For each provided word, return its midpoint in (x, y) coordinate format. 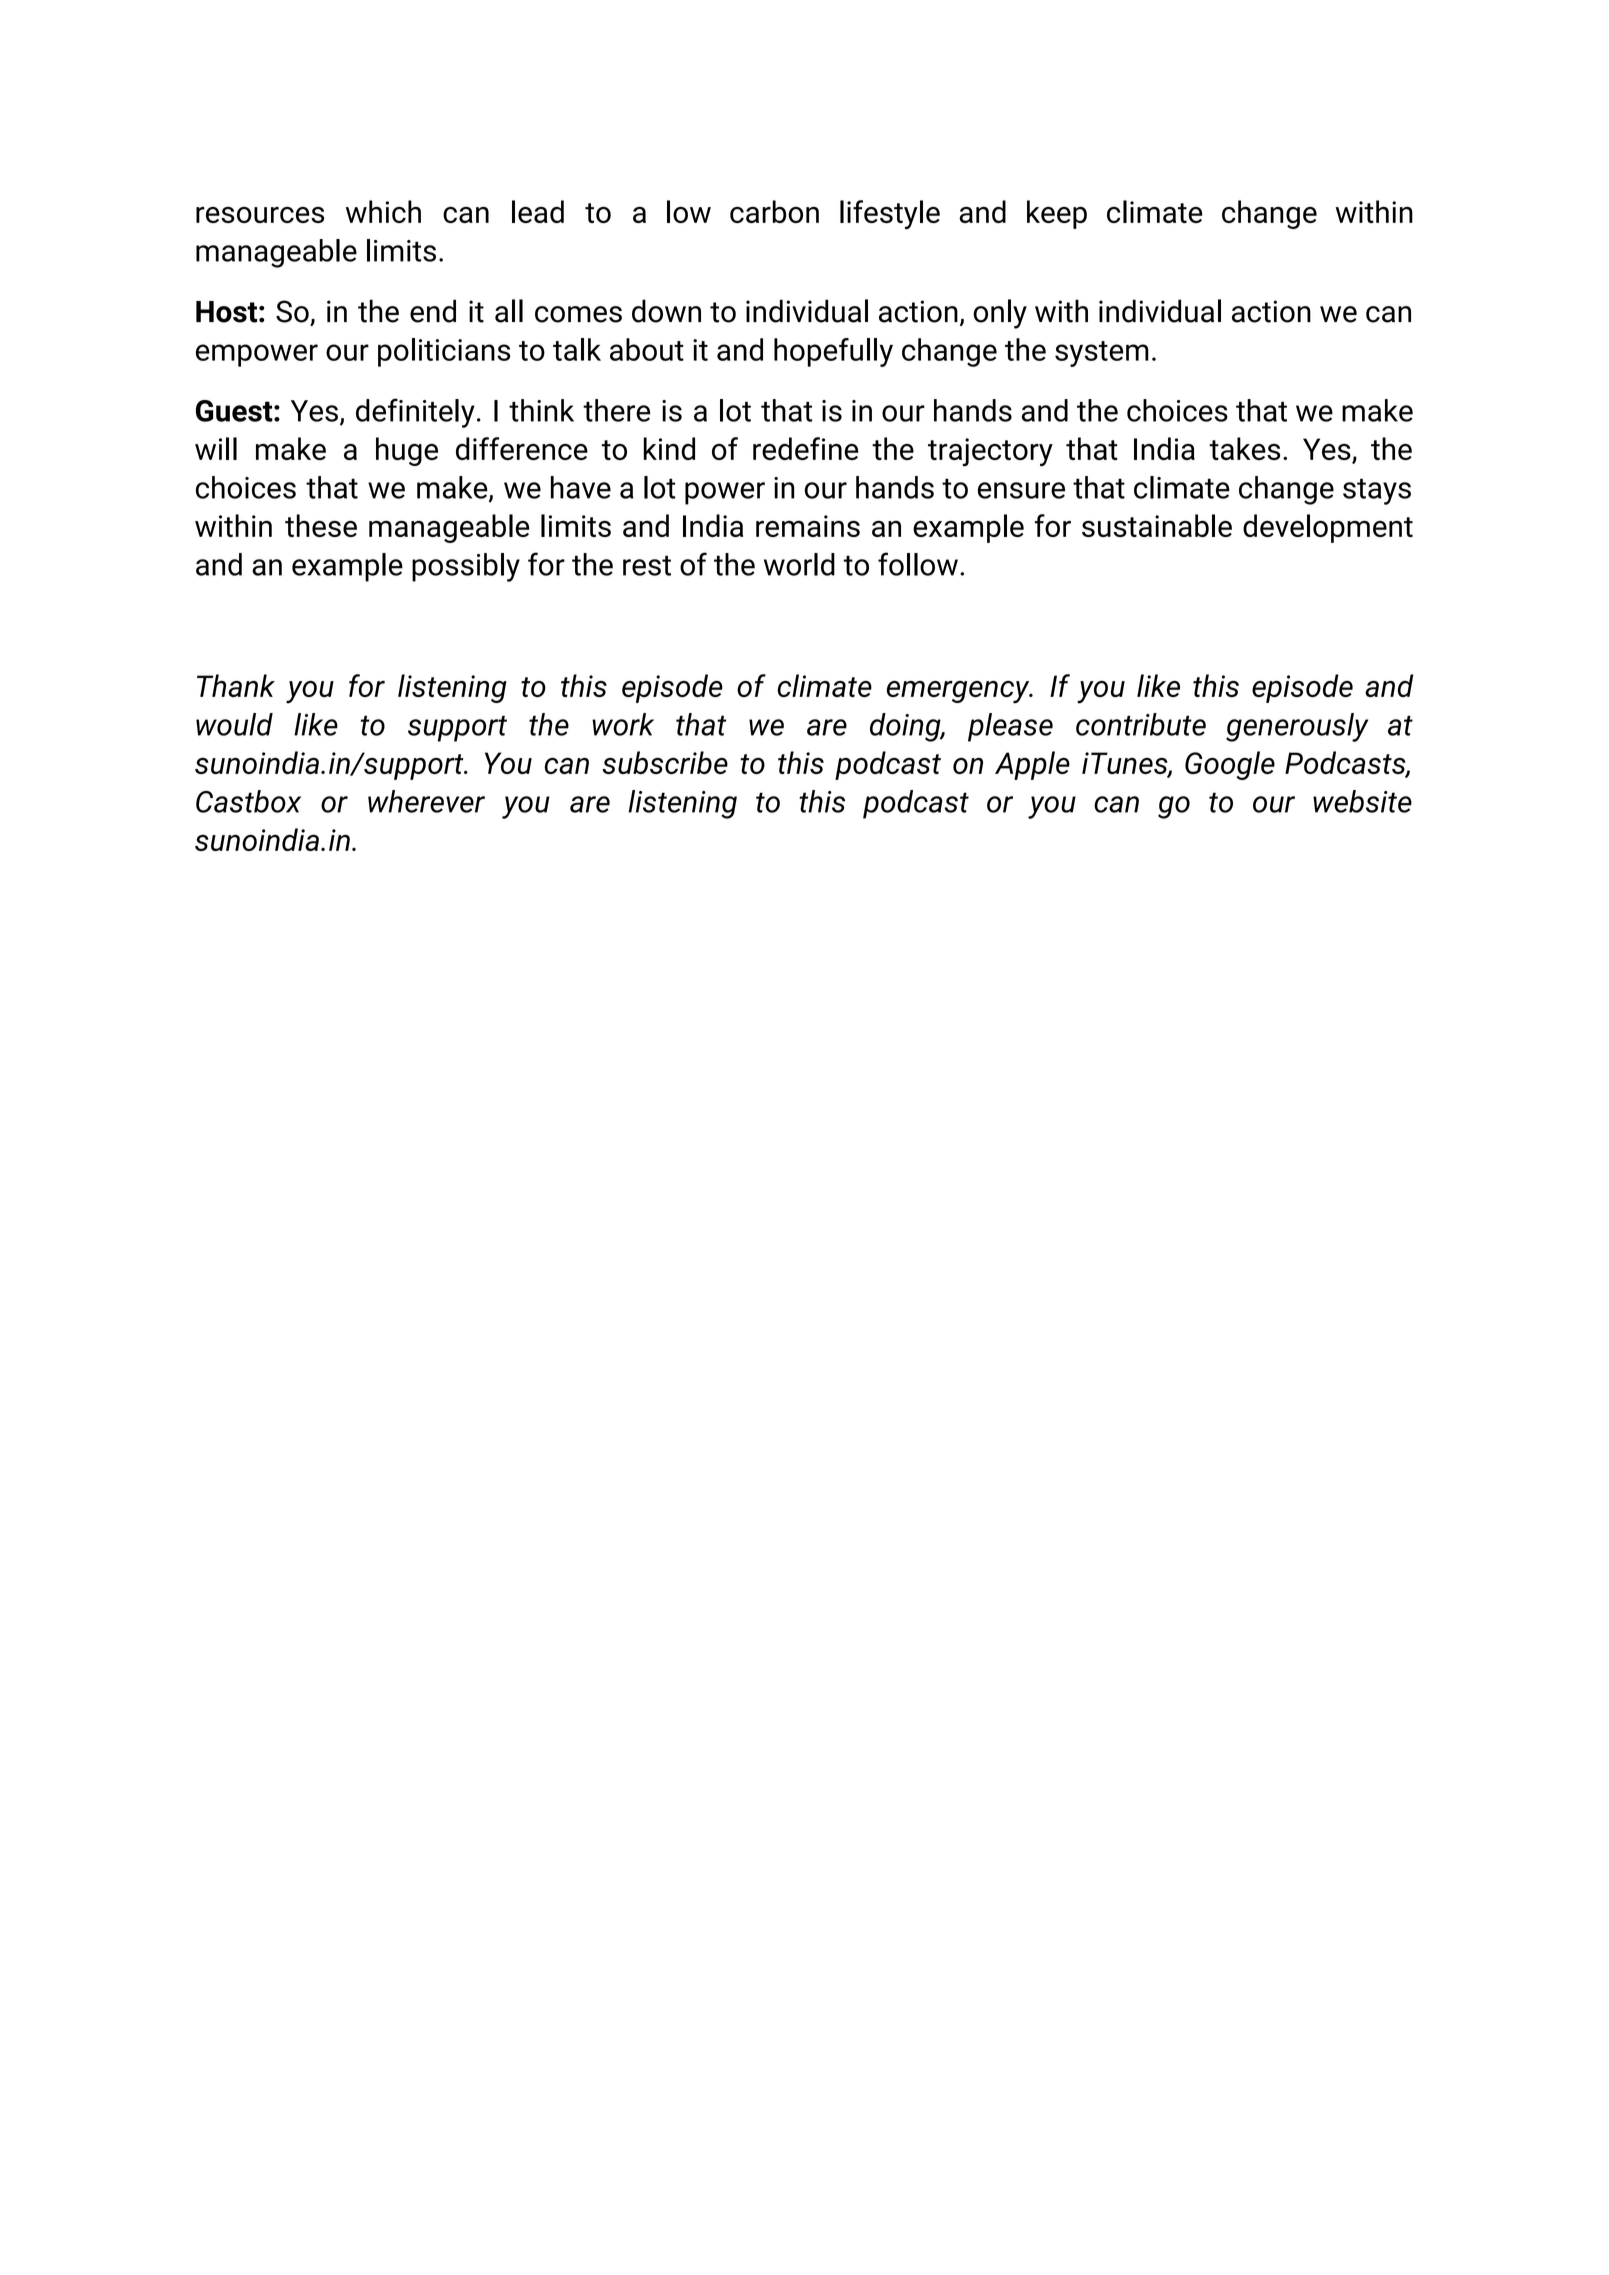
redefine (805, 448)
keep (1057, 214)
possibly (466, 567)
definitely (415, 413)
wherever (426, 801)
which (383, 211)
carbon (774, 211)
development (1328, 528)
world (799, 564)
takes (1244, 448)
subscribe (665, 762)
